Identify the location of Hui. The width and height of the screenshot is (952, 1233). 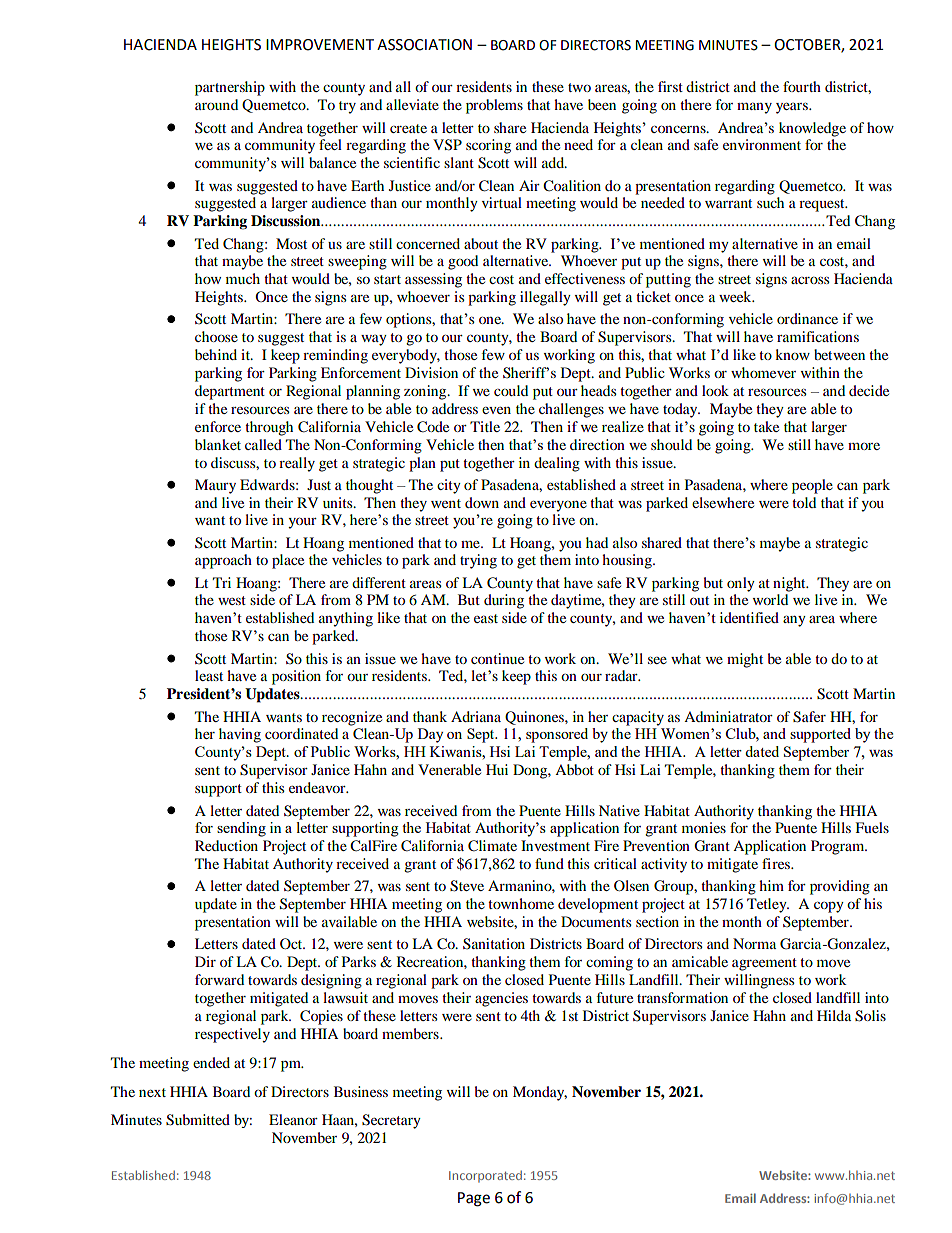
(497, 769).
